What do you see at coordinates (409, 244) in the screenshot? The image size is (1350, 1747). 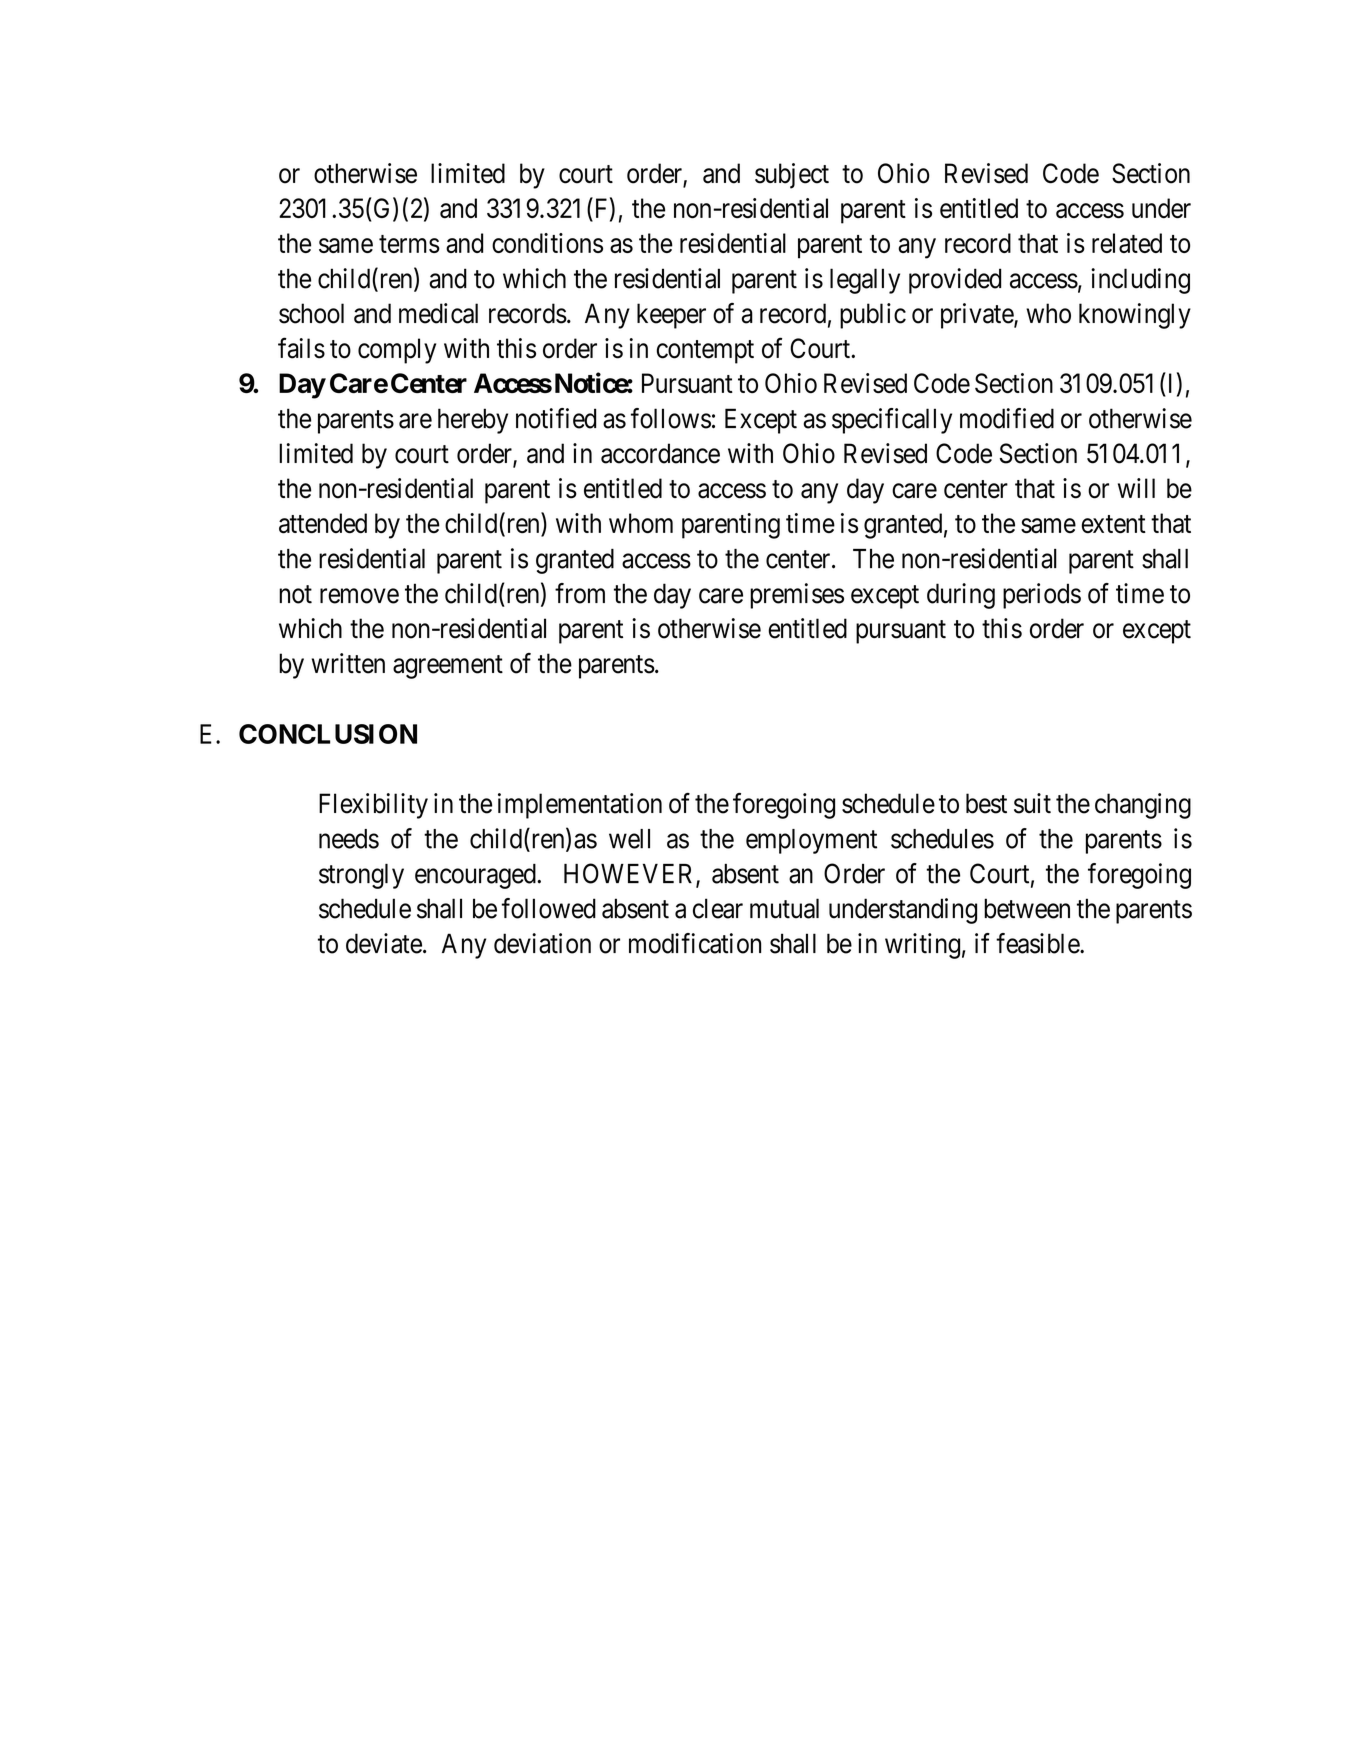 I see `terms` at bounding box center [409, 244].
